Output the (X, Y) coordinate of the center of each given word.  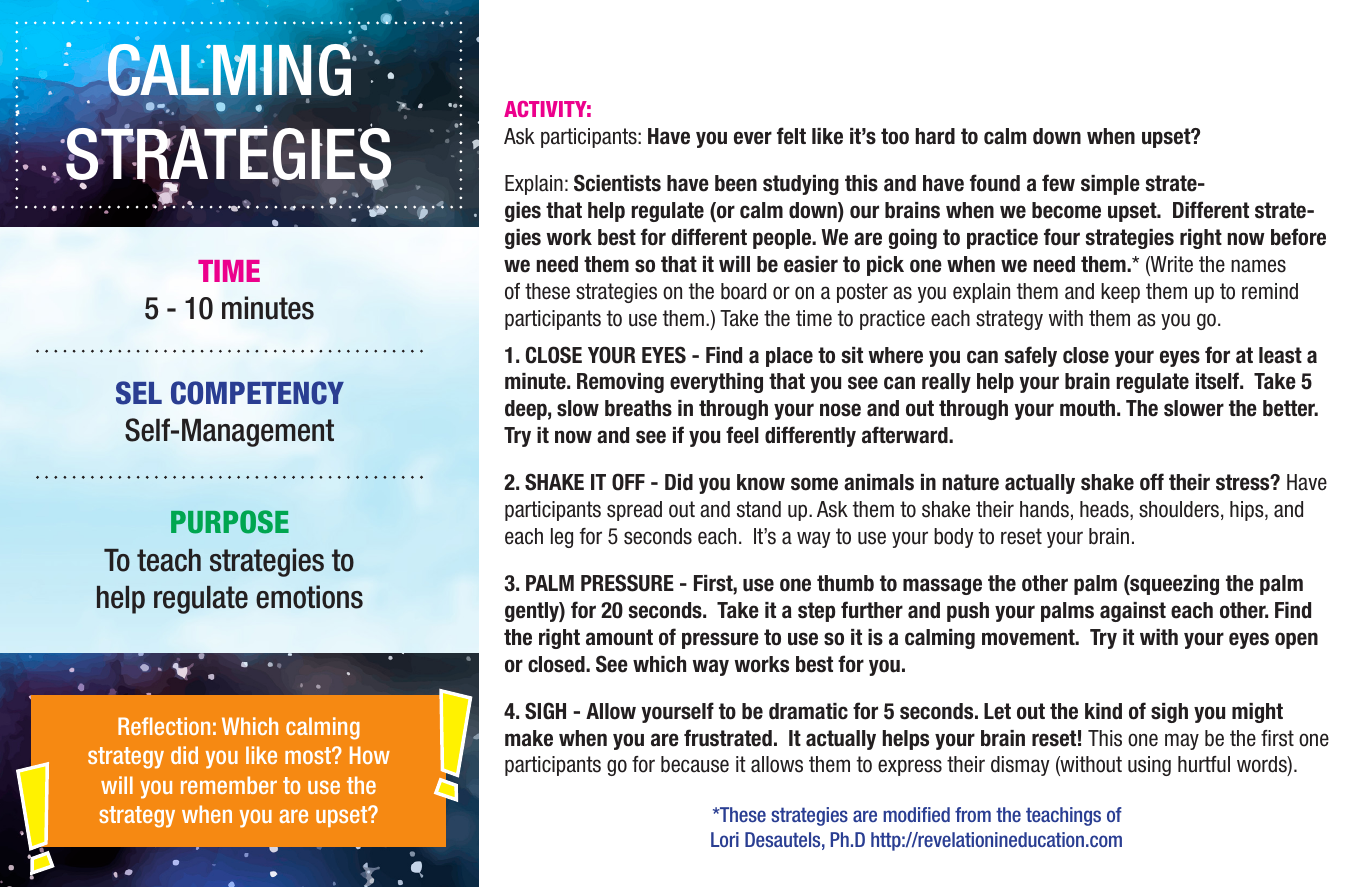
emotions (309, 597)
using (1149, 766)
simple (1110, 185)
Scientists (617, 183)
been (736, 183)
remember (229, 785)
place (789, 357)
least (1280, 355)
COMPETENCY (257, 393)
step (816, 612)
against (1133, 612)
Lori (725, 839)
